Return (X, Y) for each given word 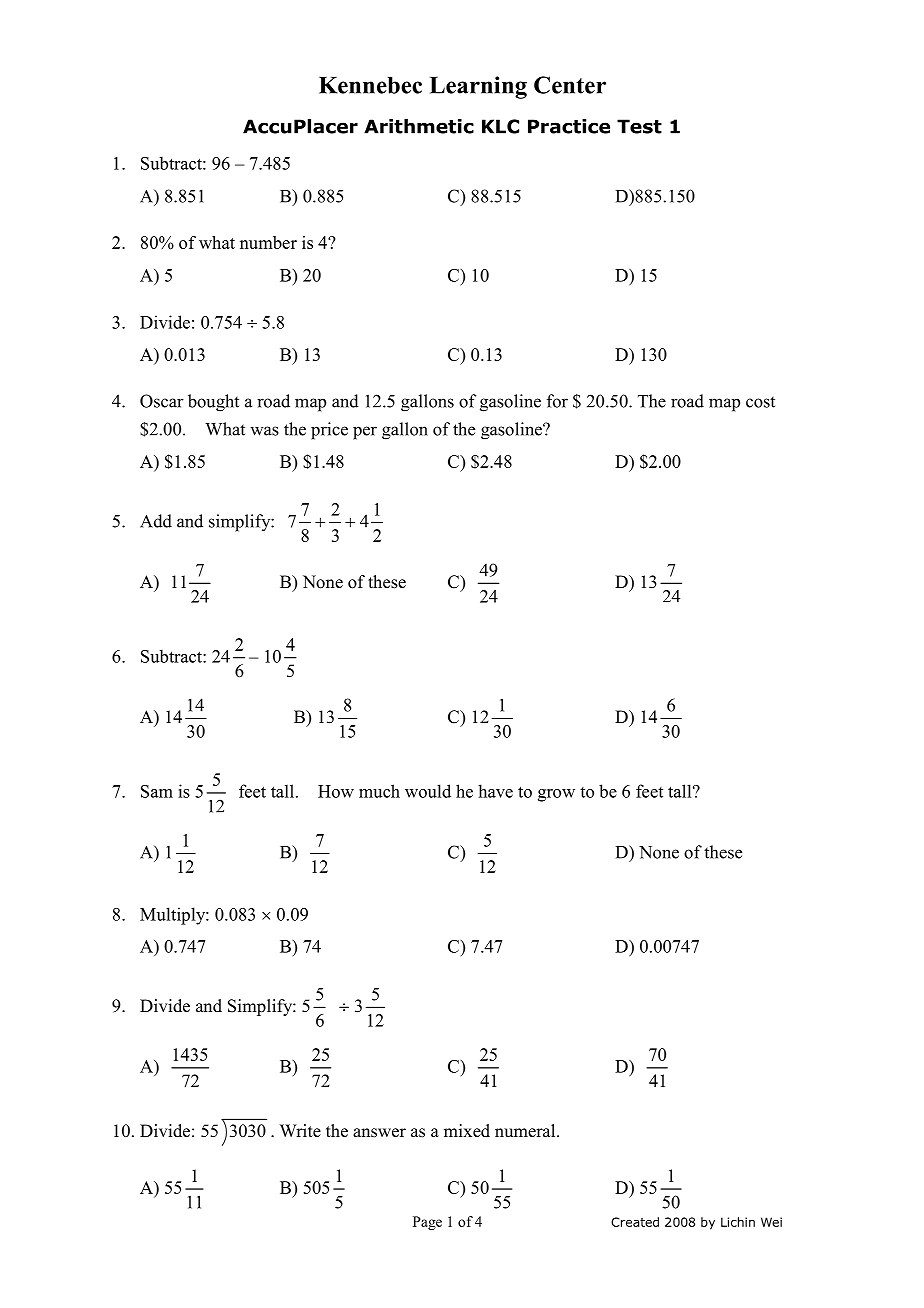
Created (635, 1222)
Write (300, 1131)
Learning (478, 87)
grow (556, 795)
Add (156, 521)
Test (639, 126)
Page (427, 1223)
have (495, 791)
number (268, 242)
